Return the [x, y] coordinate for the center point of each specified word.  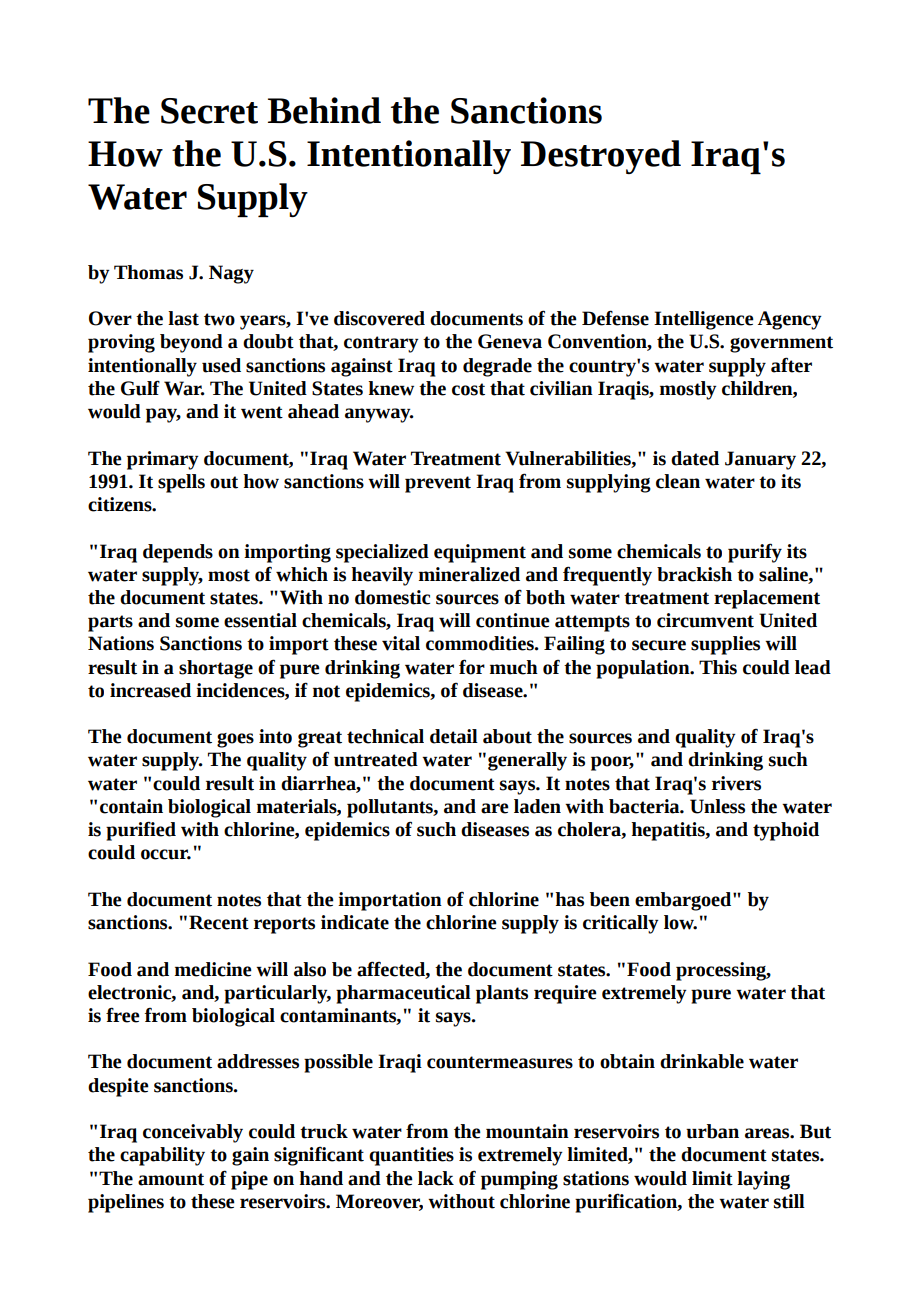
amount [171, 1179]
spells [181, 483]
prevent [438, 484]
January [760, 460]
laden [537, 806]
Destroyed [601, 157]
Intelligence [704, 320]
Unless [717, 806]
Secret [209, 111]
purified [141, 831]
